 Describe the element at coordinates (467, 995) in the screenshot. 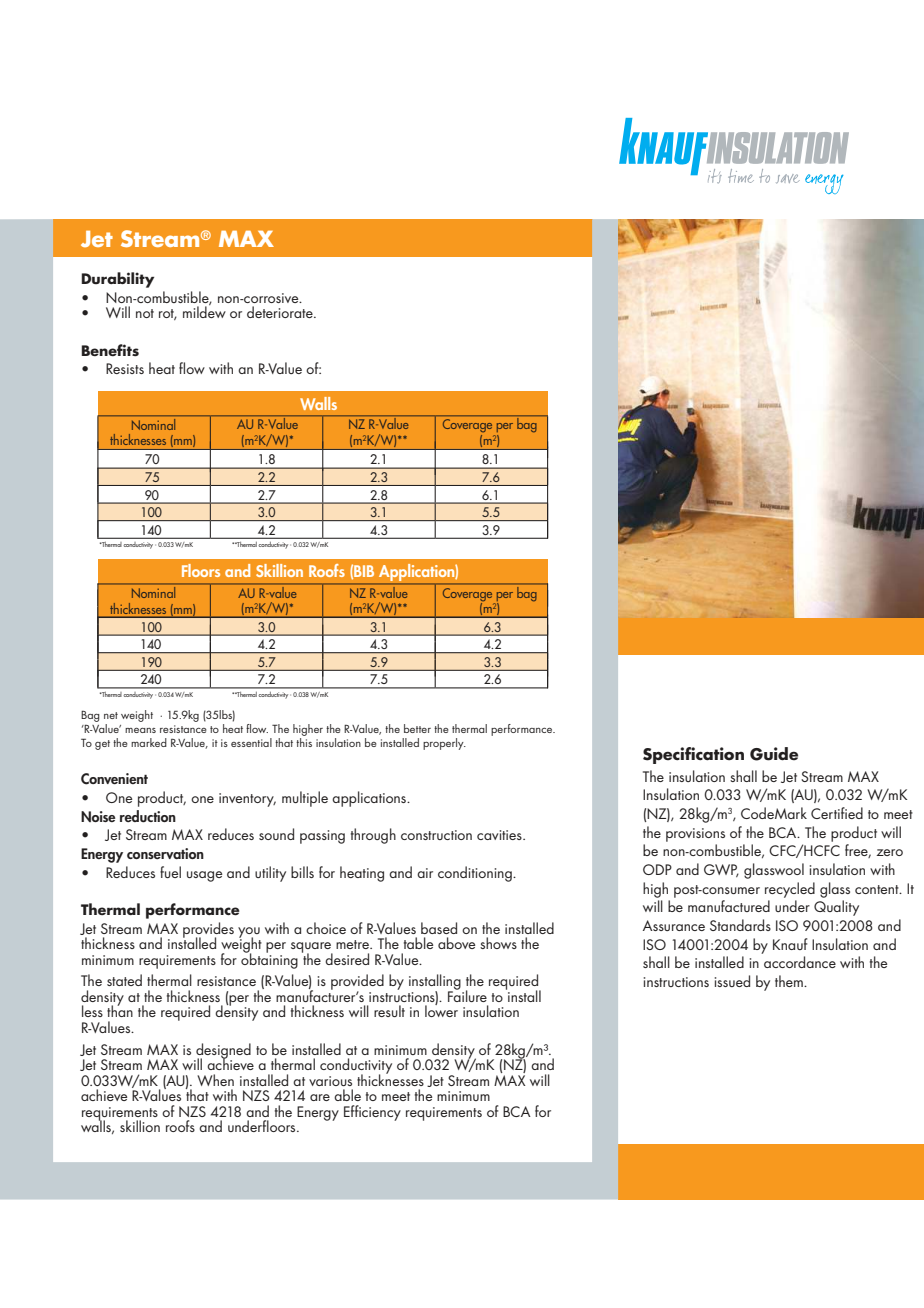

I see `Failure` at that location.
